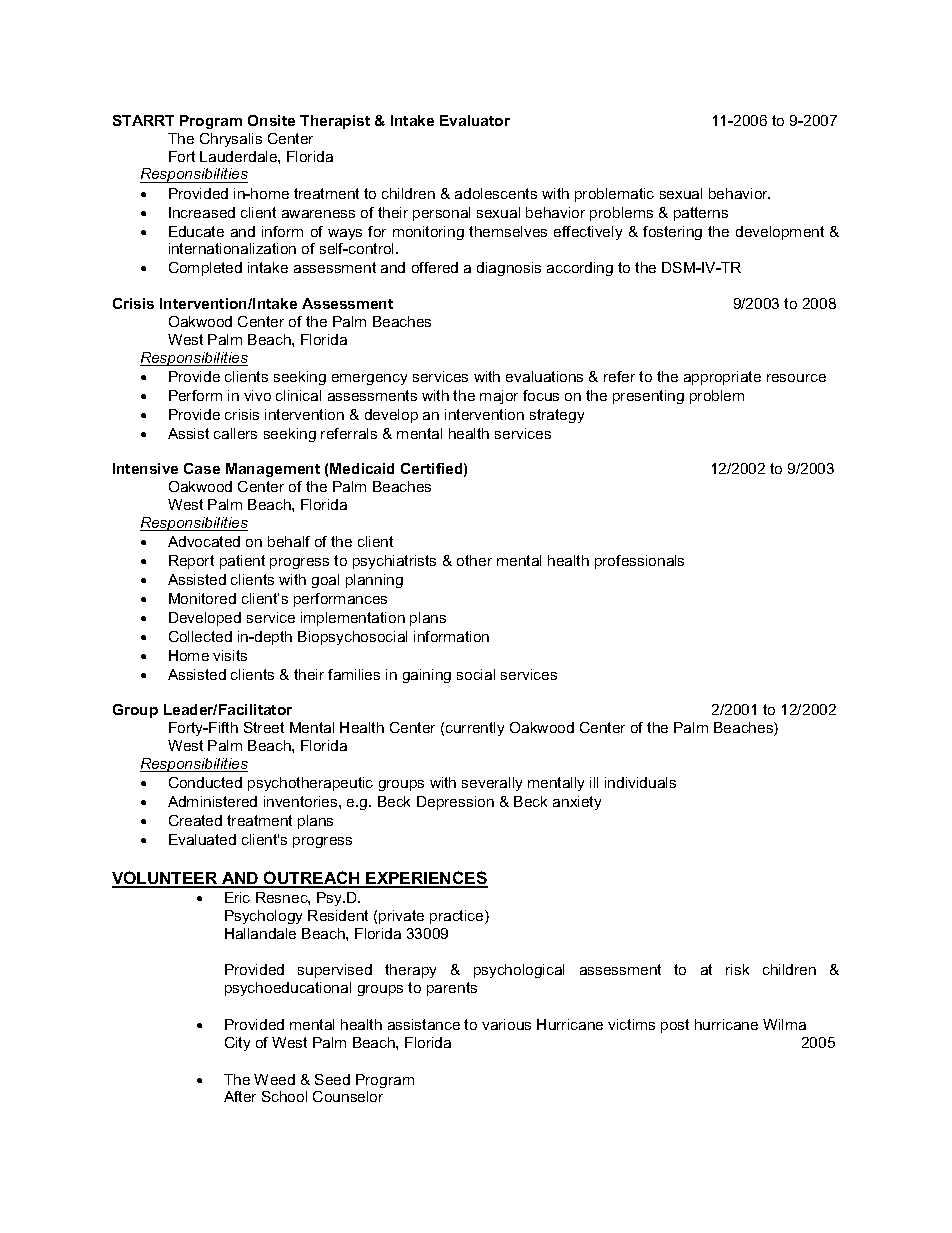 This image has width=952, height=1233. Describe the element at coordinates (506, 1024) in the image. I see `various` at that location.
